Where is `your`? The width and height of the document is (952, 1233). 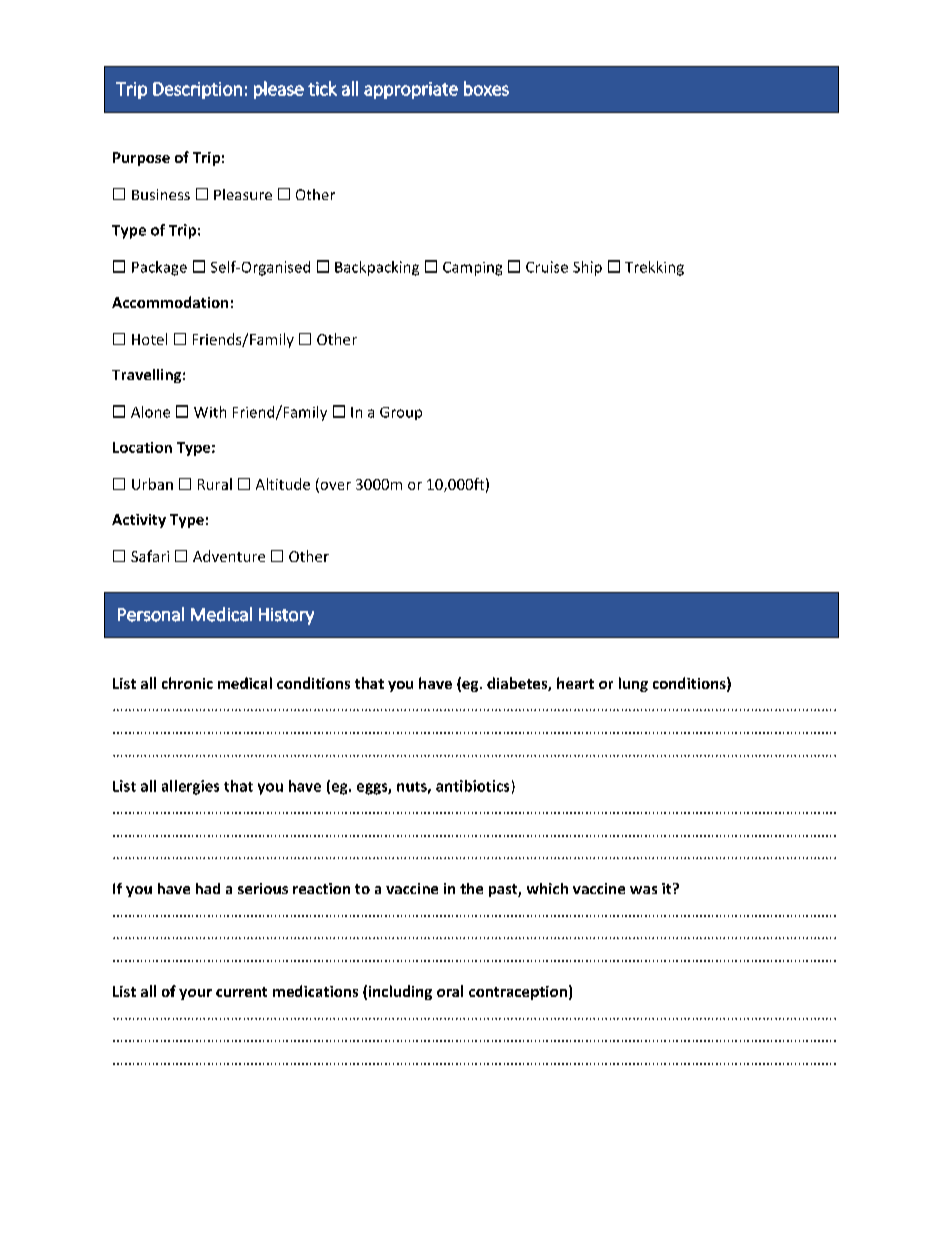 your is located at coordinates (195, 994).
